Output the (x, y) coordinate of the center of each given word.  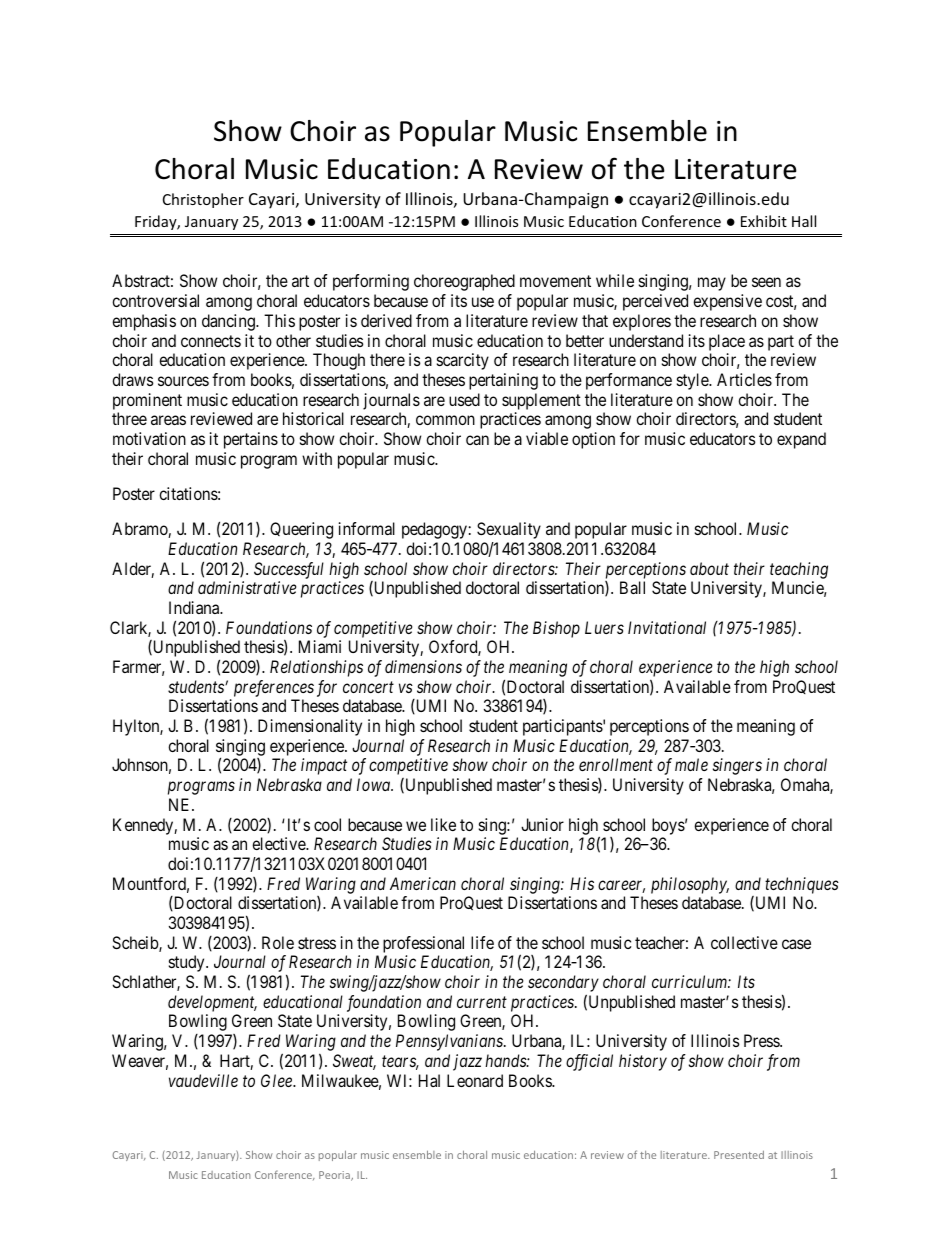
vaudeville (203, 1080)
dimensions (423, 666)
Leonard (475, 1080)
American (423, 883)
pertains (251, 440)
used (464, 399)
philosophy (690, 885)
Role (278, 942)
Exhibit (764, 221)
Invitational (667, 627)
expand (801, 440)
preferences (274, 688)
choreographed (464, 282)
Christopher (203, 200)
